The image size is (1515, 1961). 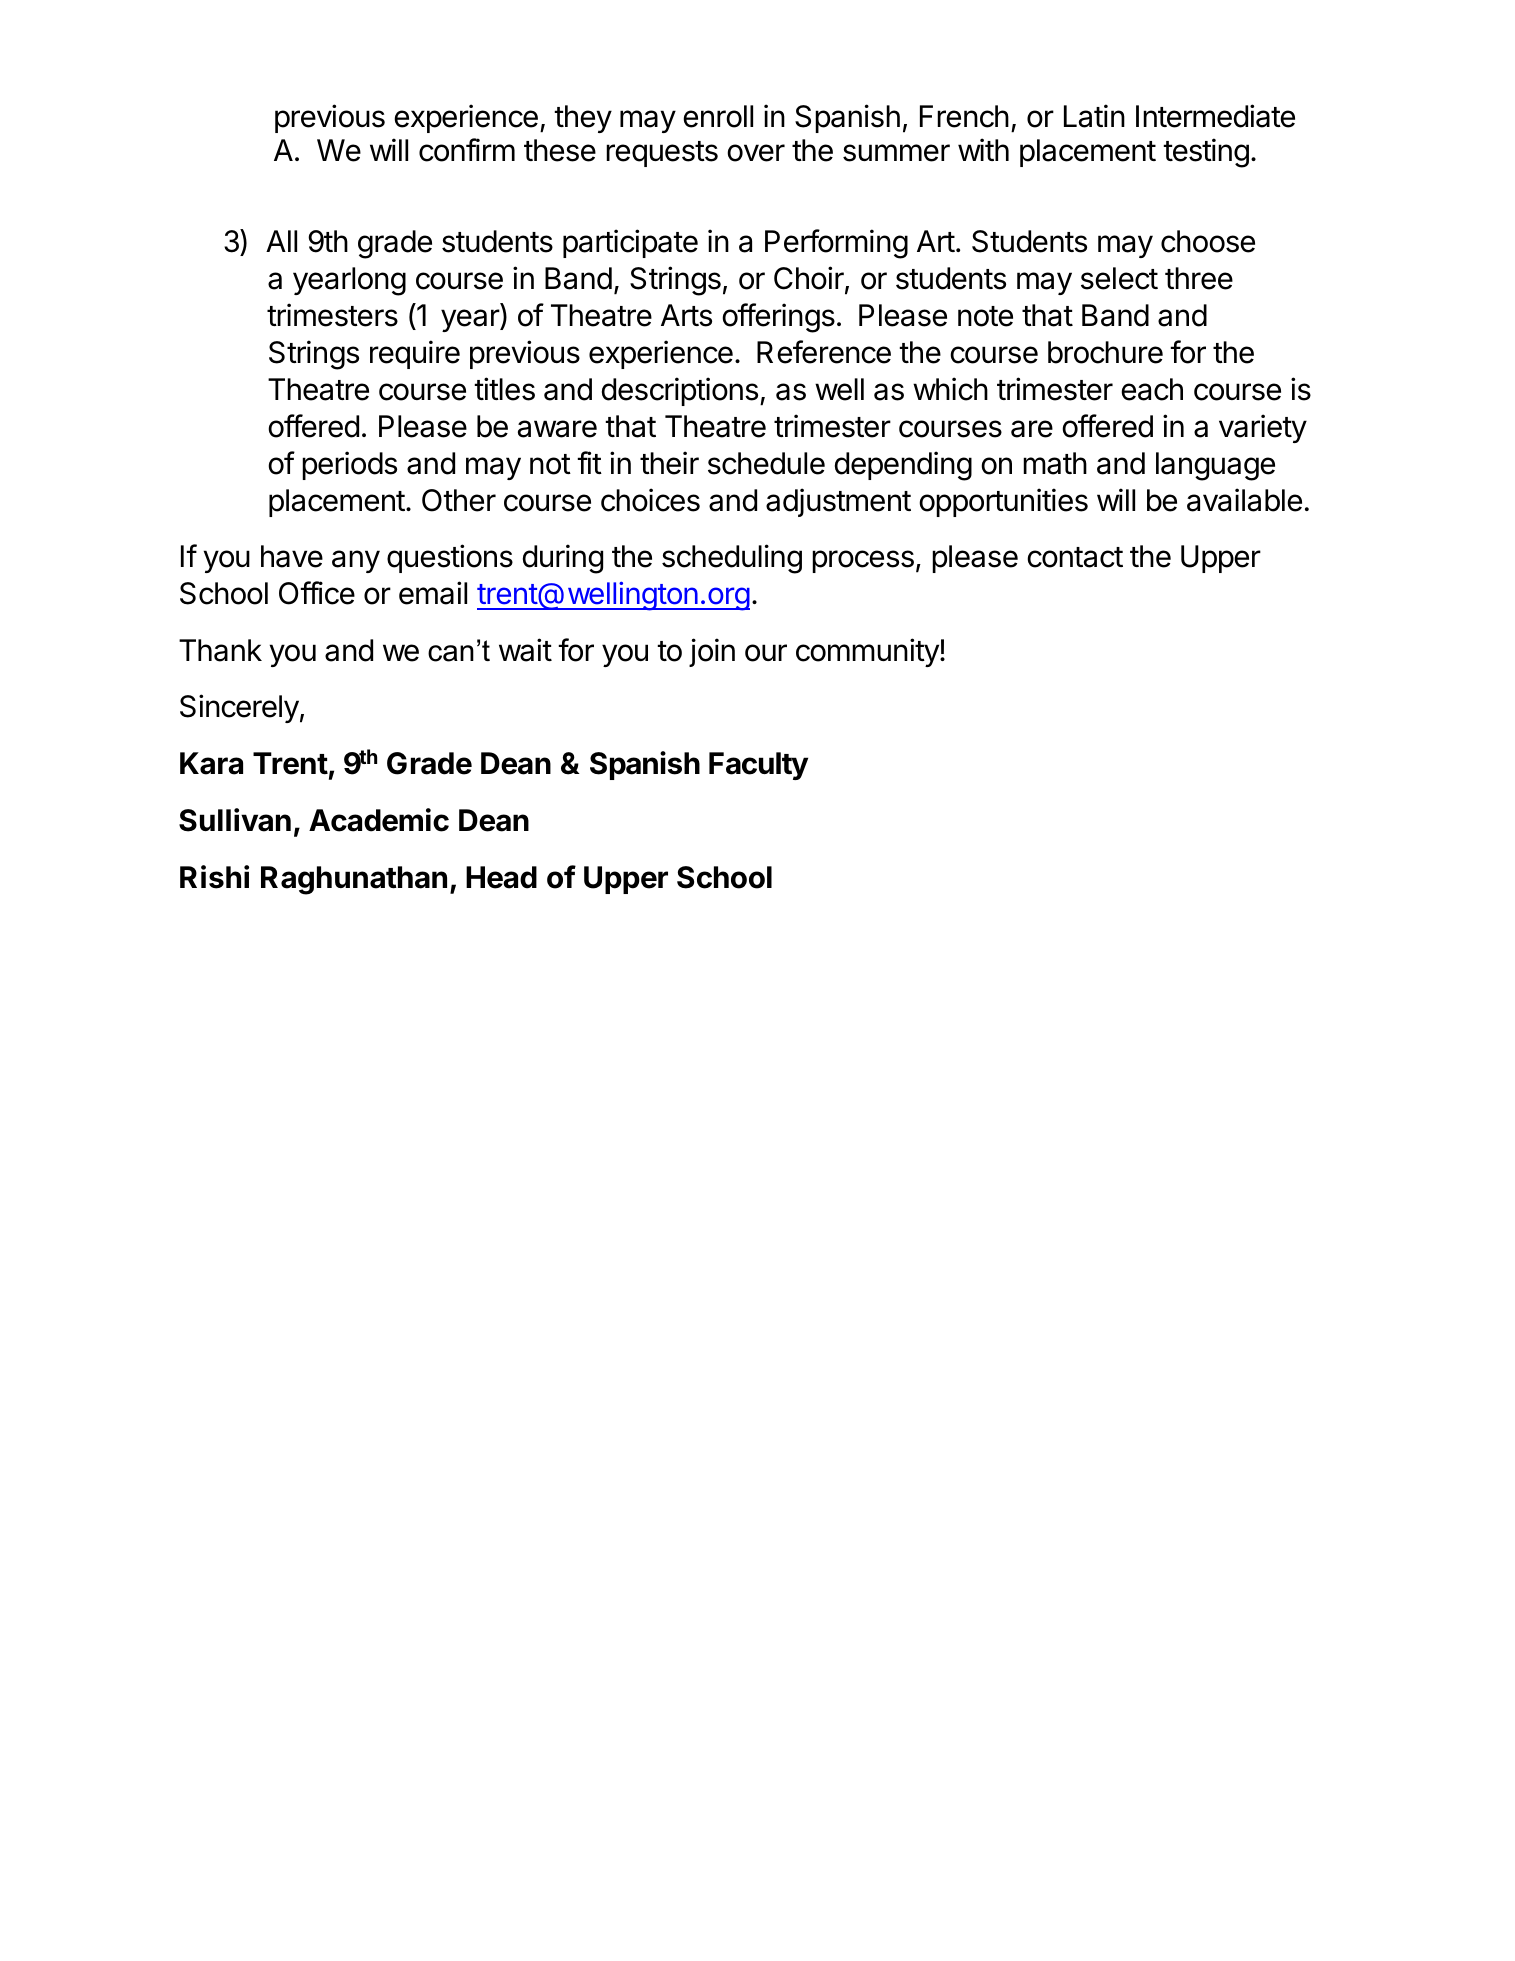 I want to click on offerings, so click(x=778, y=318).
